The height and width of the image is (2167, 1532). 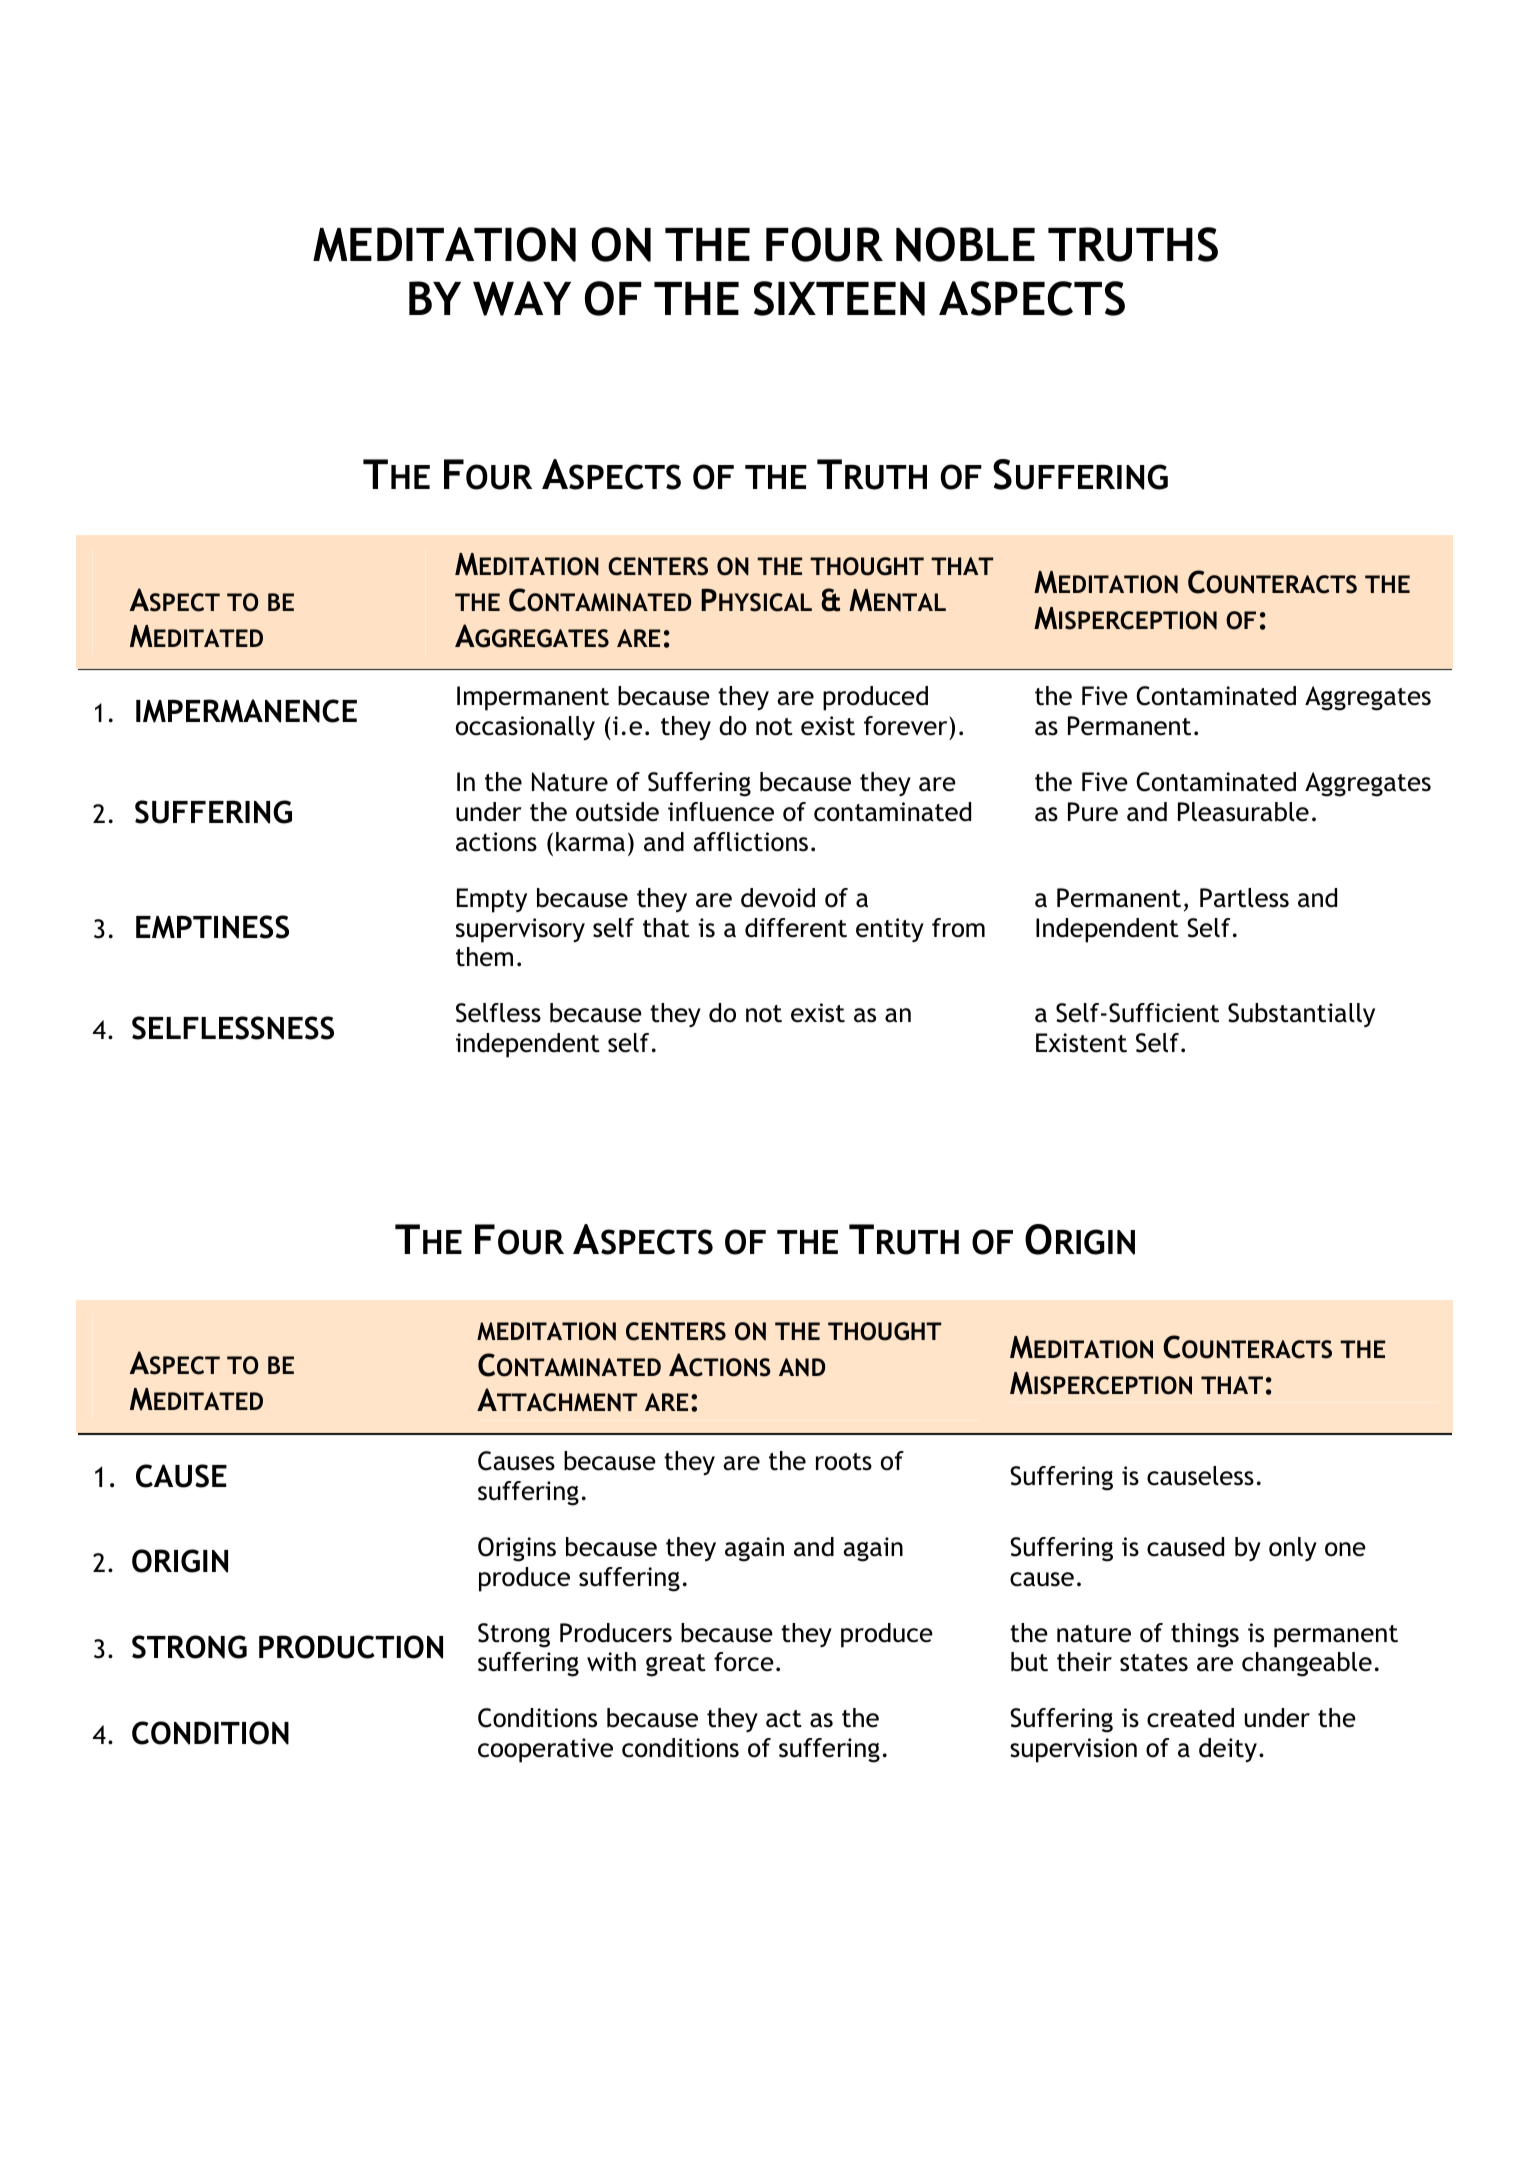 What do you see at coordinates (839, 298) in the image?
I see `SIXTEEN` at bounding box center [839, 298].
